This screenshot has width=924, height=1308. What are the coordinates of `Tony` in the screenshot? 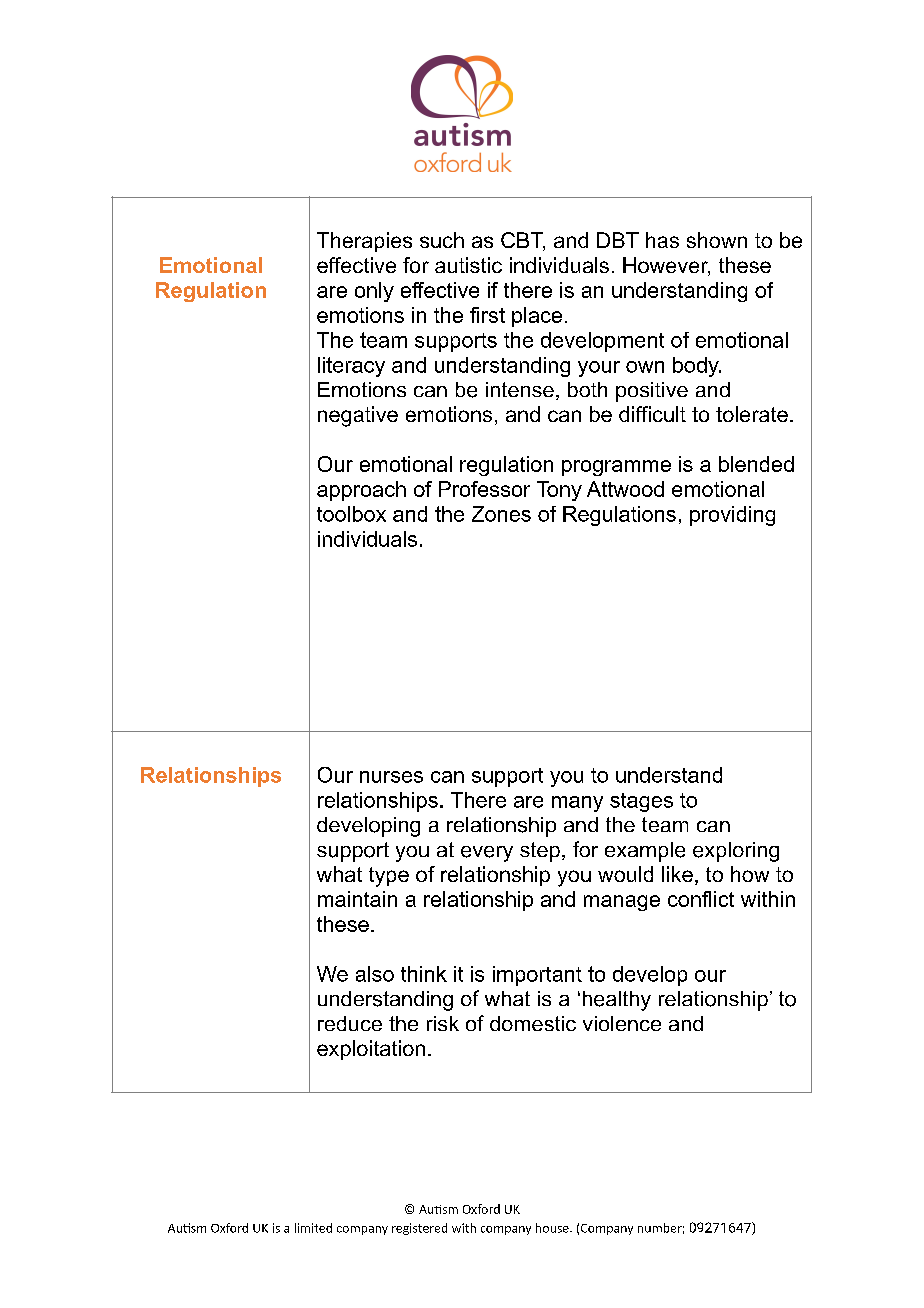 It's located at (559, 491).
